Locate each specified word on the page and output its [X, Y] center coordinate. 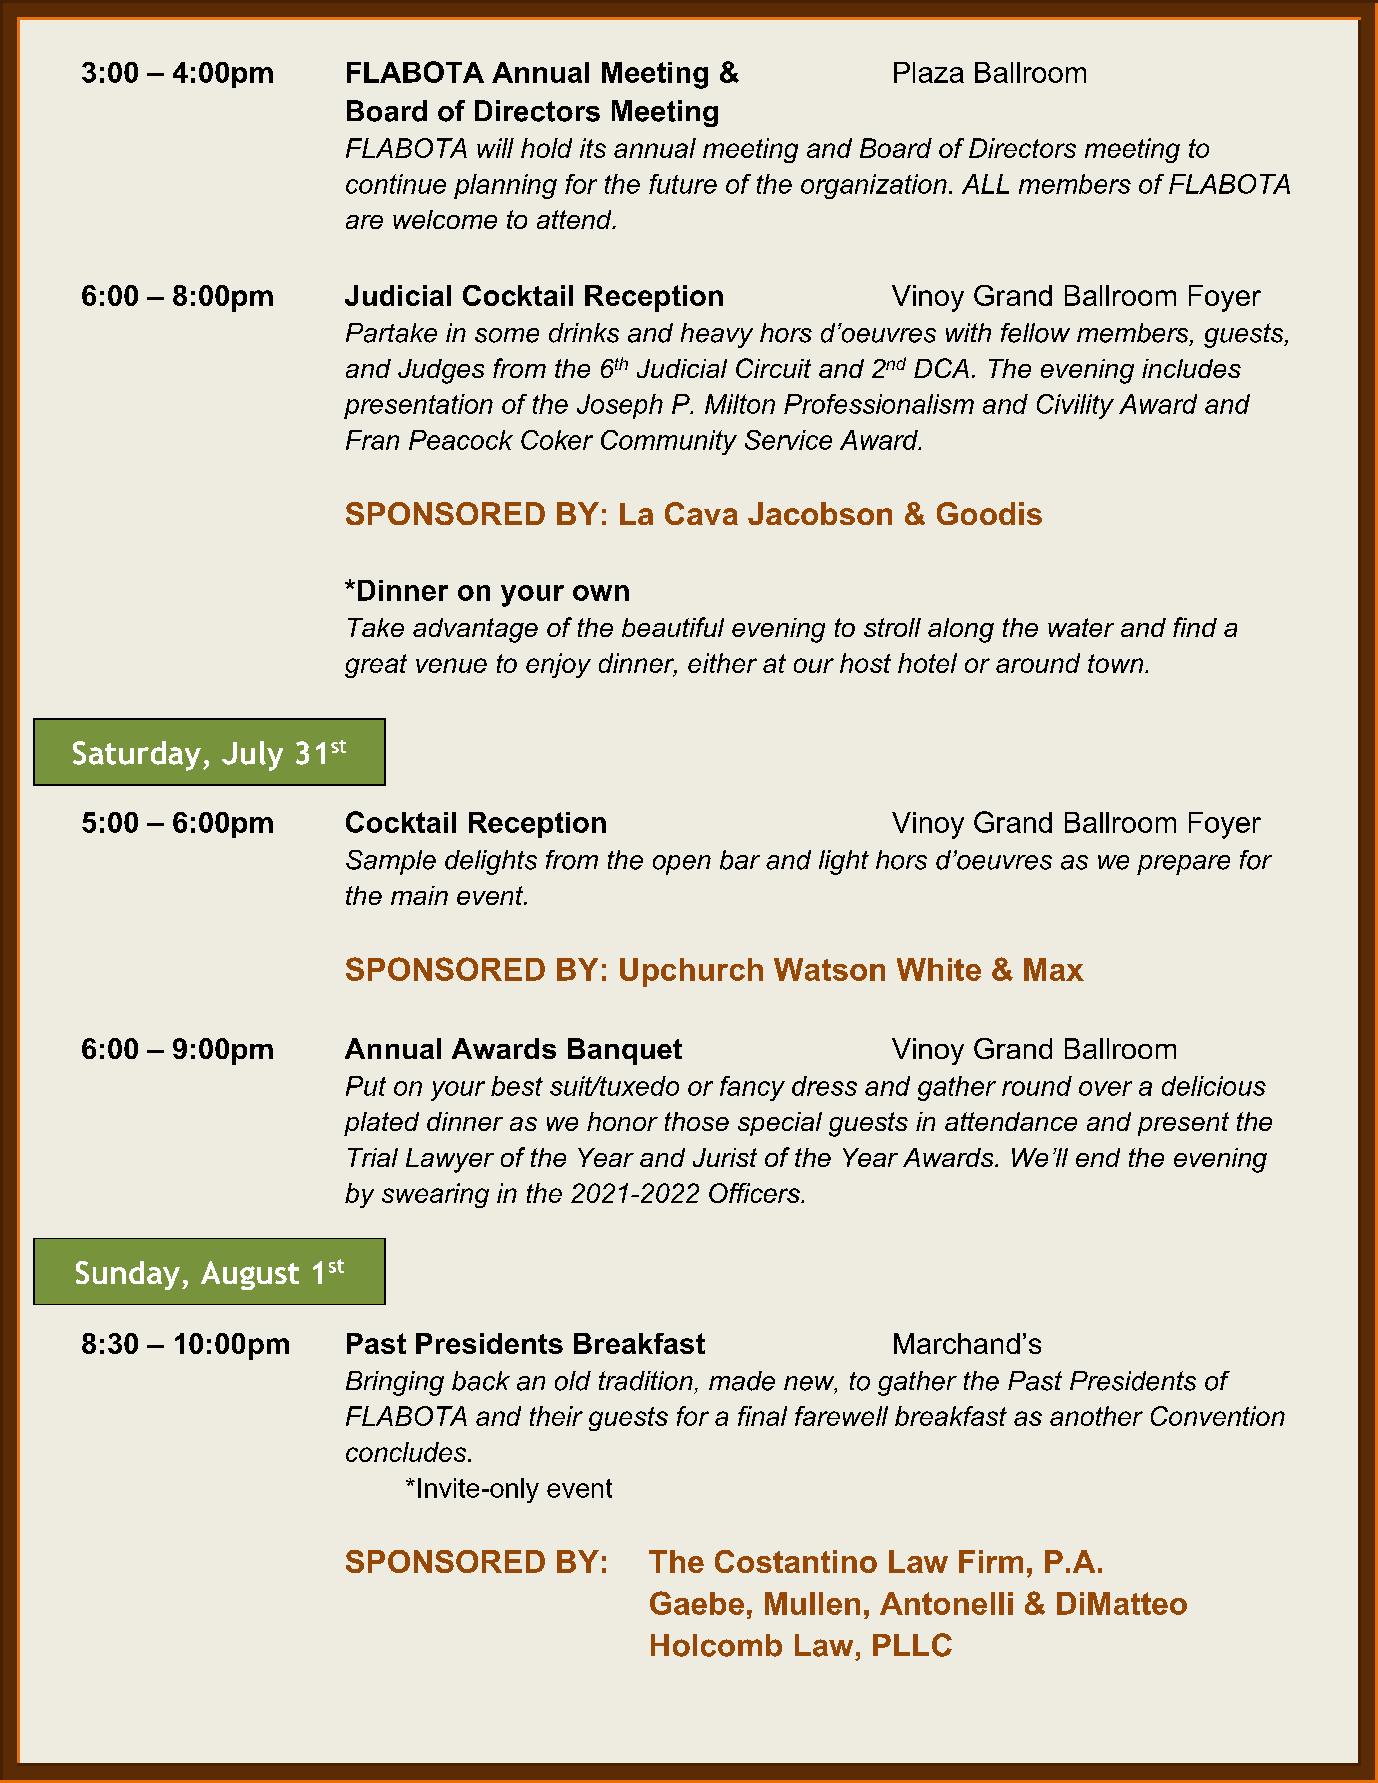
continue [396, 184]
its [593, 148]
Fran [372, 440]
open [682, 865]
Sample [391, 862]
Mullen [812, 1603]
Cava [701, 513]
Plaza [929, 72]
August [250, 1275]
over [1105, 1088]
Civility [1075, 406]
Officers [755, 1193]
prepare [1183, 865]
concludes [407, 1452]
